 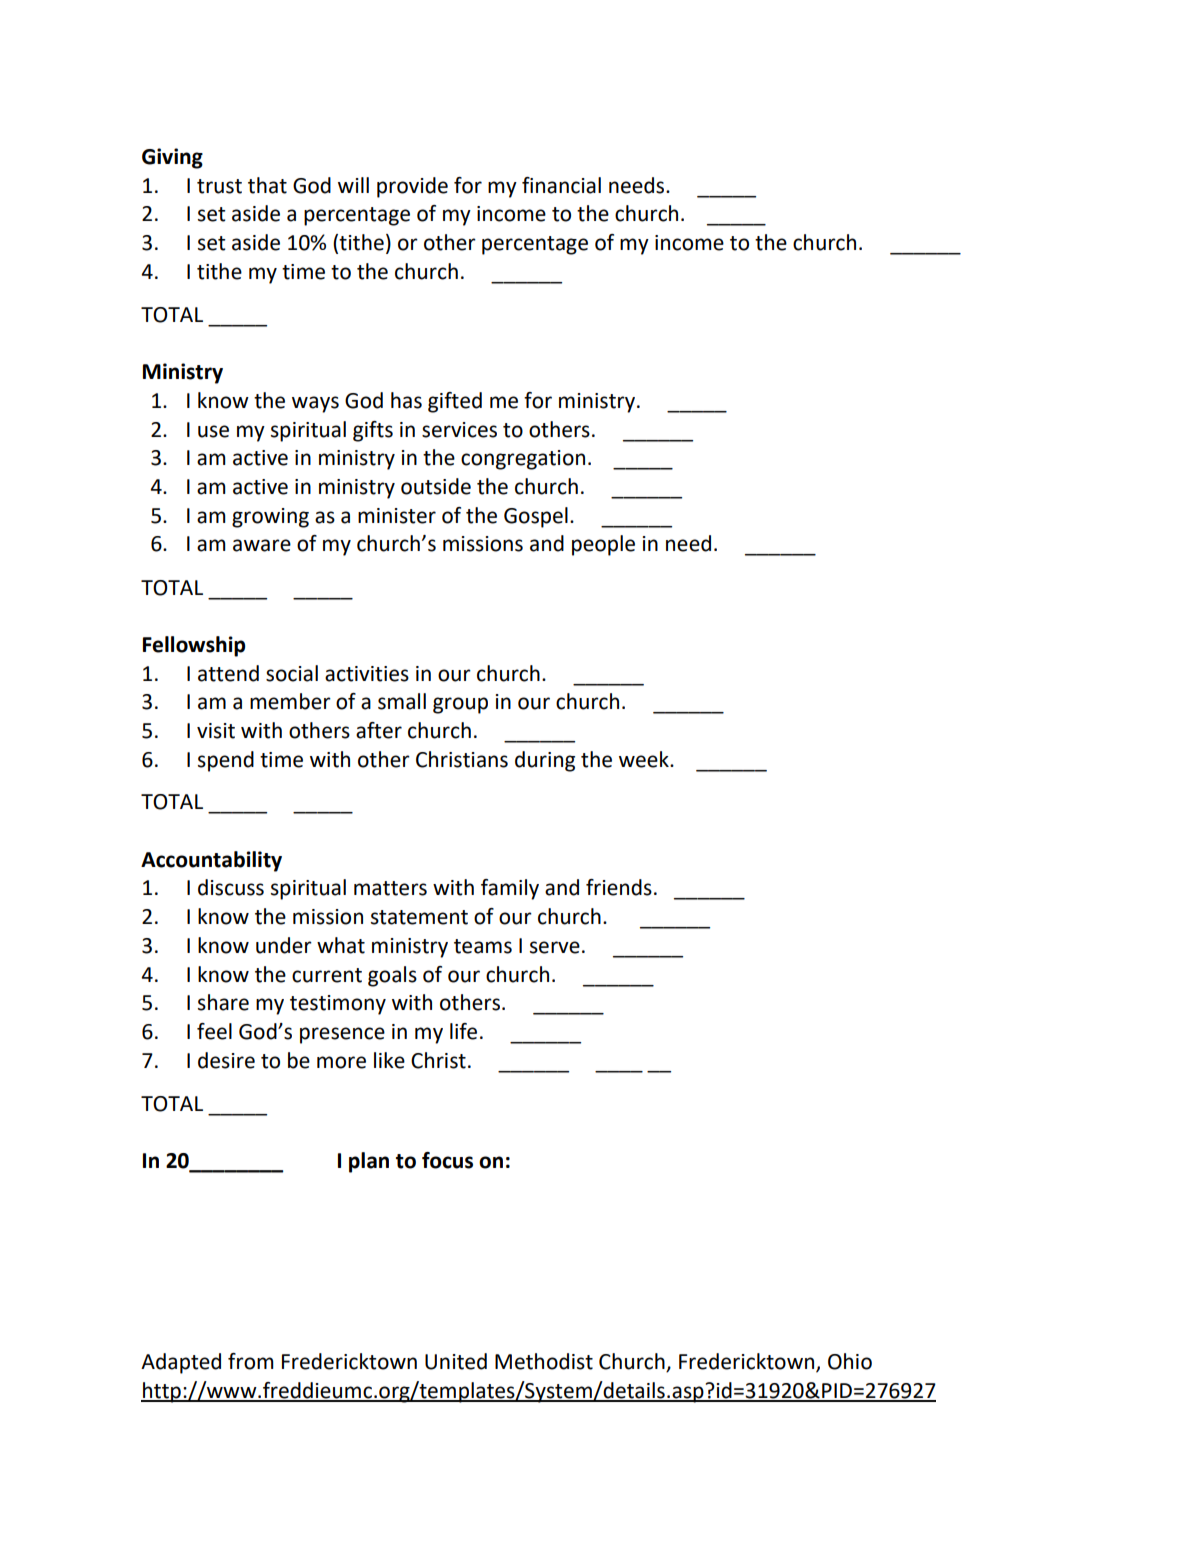 I want to click on teams, so click(x=483, y=946).
